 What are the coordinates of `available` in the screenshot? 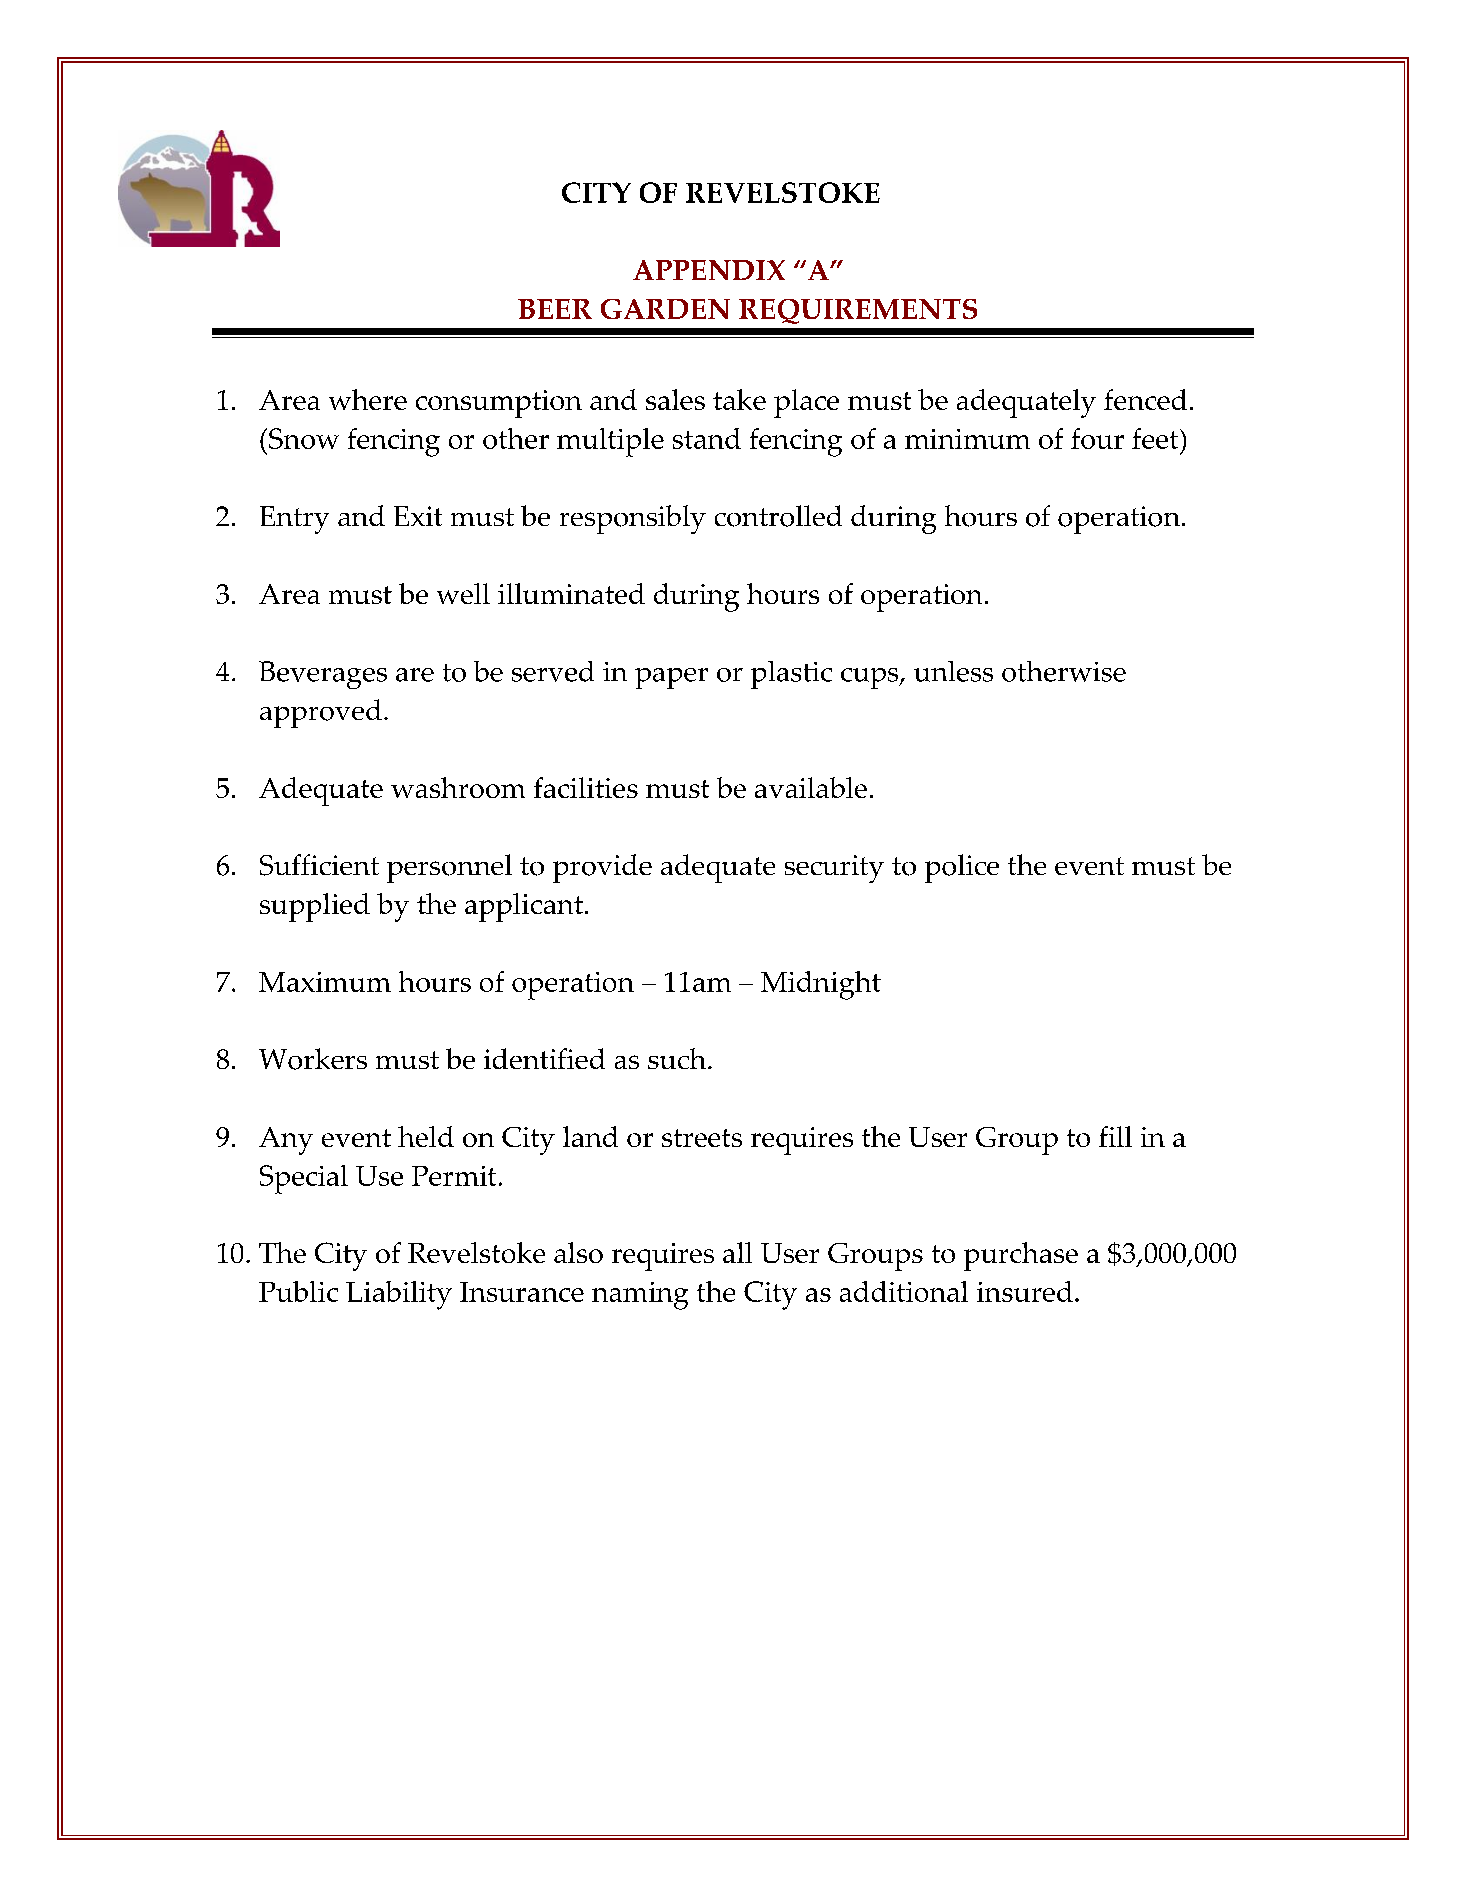 It's located at (811, 787).
